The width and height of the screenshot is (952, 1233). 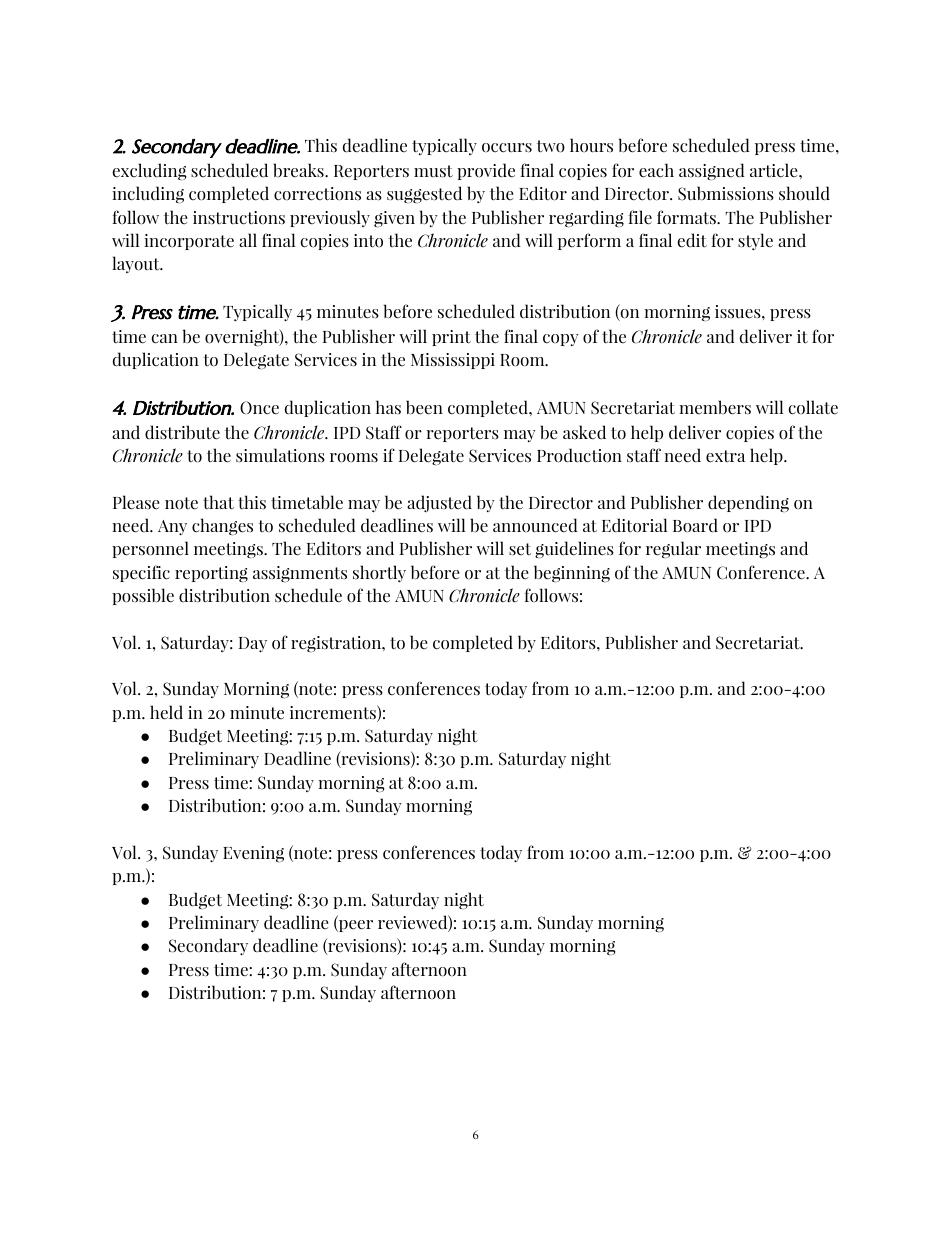 What do you see at coordinates (739, 312) in the screenshot?
I see `issues` at bounding box center [739, 312].
